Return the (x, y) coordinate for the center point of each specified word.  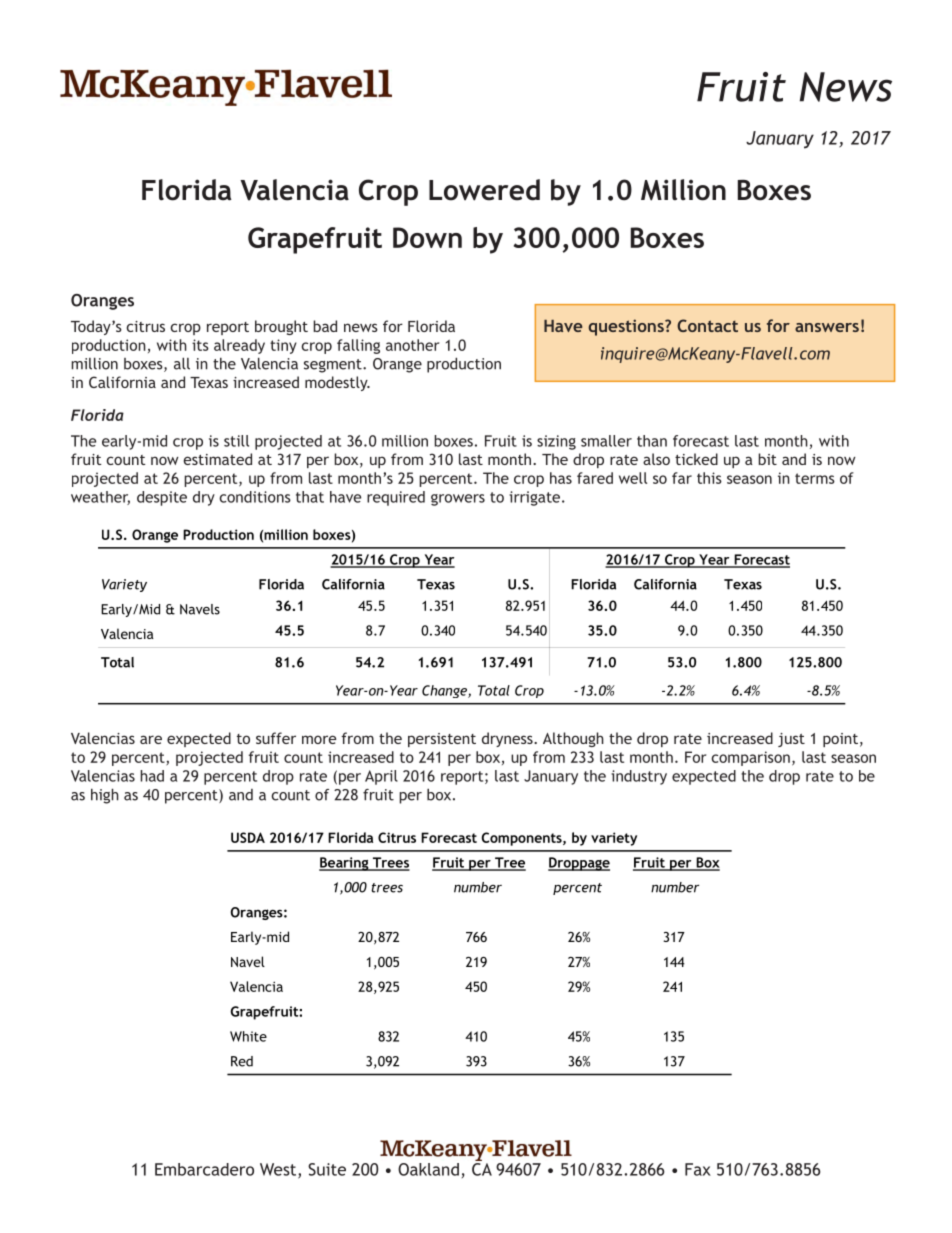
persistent (442, 740)
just (791, 740)
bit (767, 459)
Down (427, 237)
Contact (707, 325)
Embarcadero (204, 1169)
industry (639, 777)
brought (281, 327)
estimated (218, 459)
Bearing (345, 864)
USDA (248, 837)
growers (458, 500)
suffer (276, 738)
